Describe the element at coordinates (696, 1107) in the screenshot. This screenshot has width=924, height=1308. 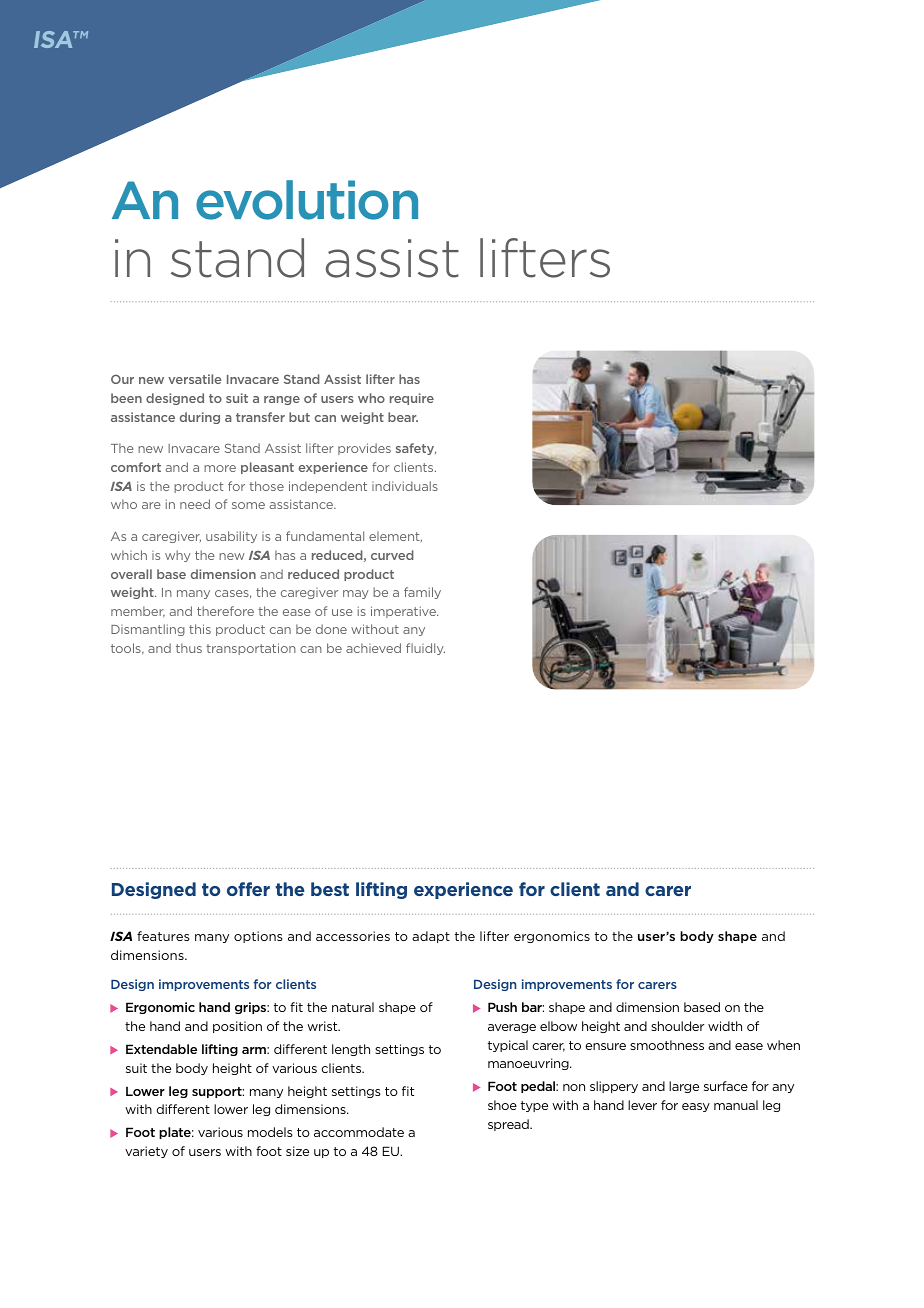
I see `easy` at that location.
